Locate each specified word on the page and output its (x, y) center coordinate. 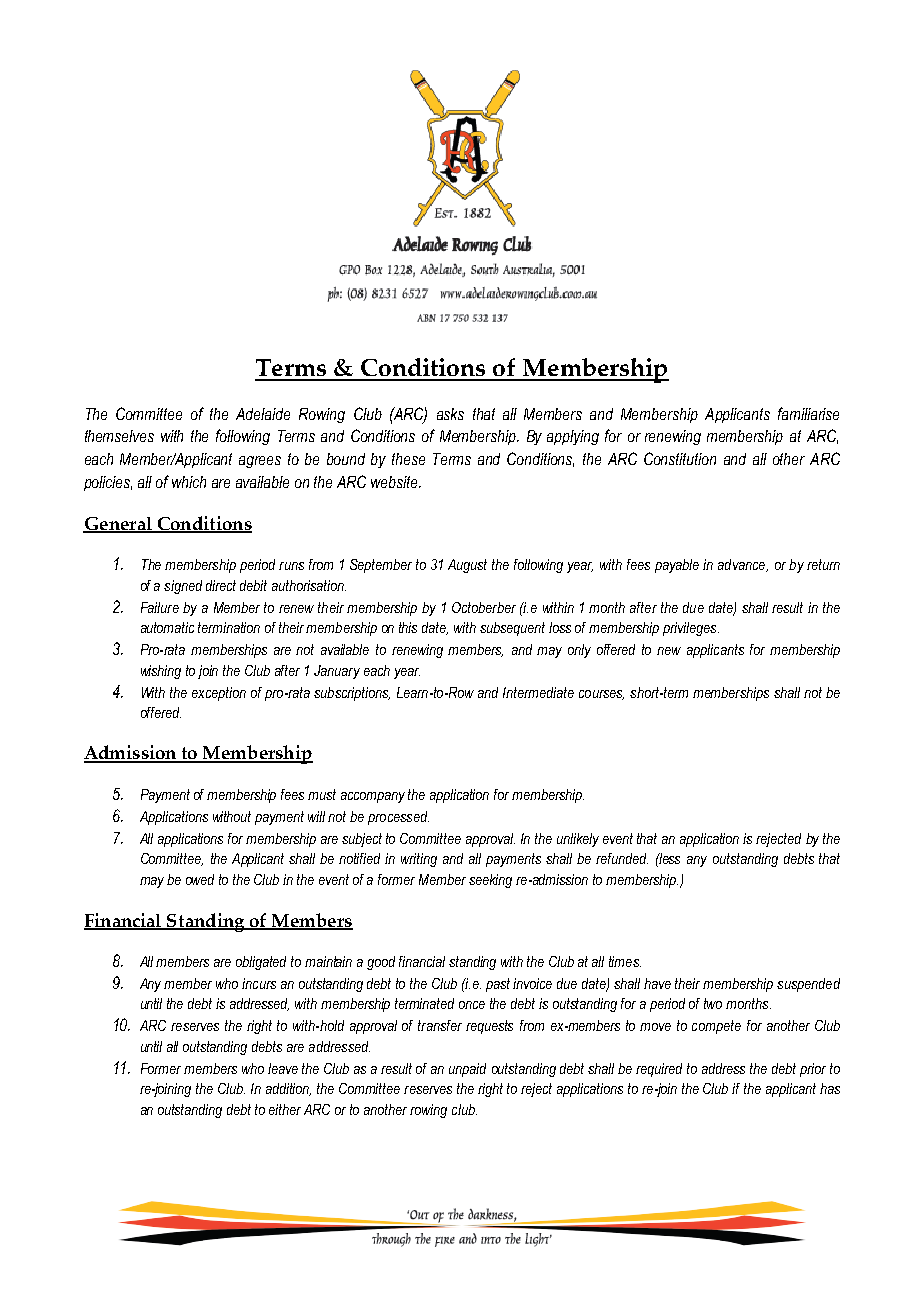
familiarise (808, 413)
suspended (808, 985)
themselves (119, 436)
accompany (373, 797)
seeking (490, 881)
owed (200, 879)
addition (288, 1089)
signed (183, 587)
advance (743, 565)
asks (450, 414)
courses (601, 695)
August (467, 566)
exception (219, 694)
